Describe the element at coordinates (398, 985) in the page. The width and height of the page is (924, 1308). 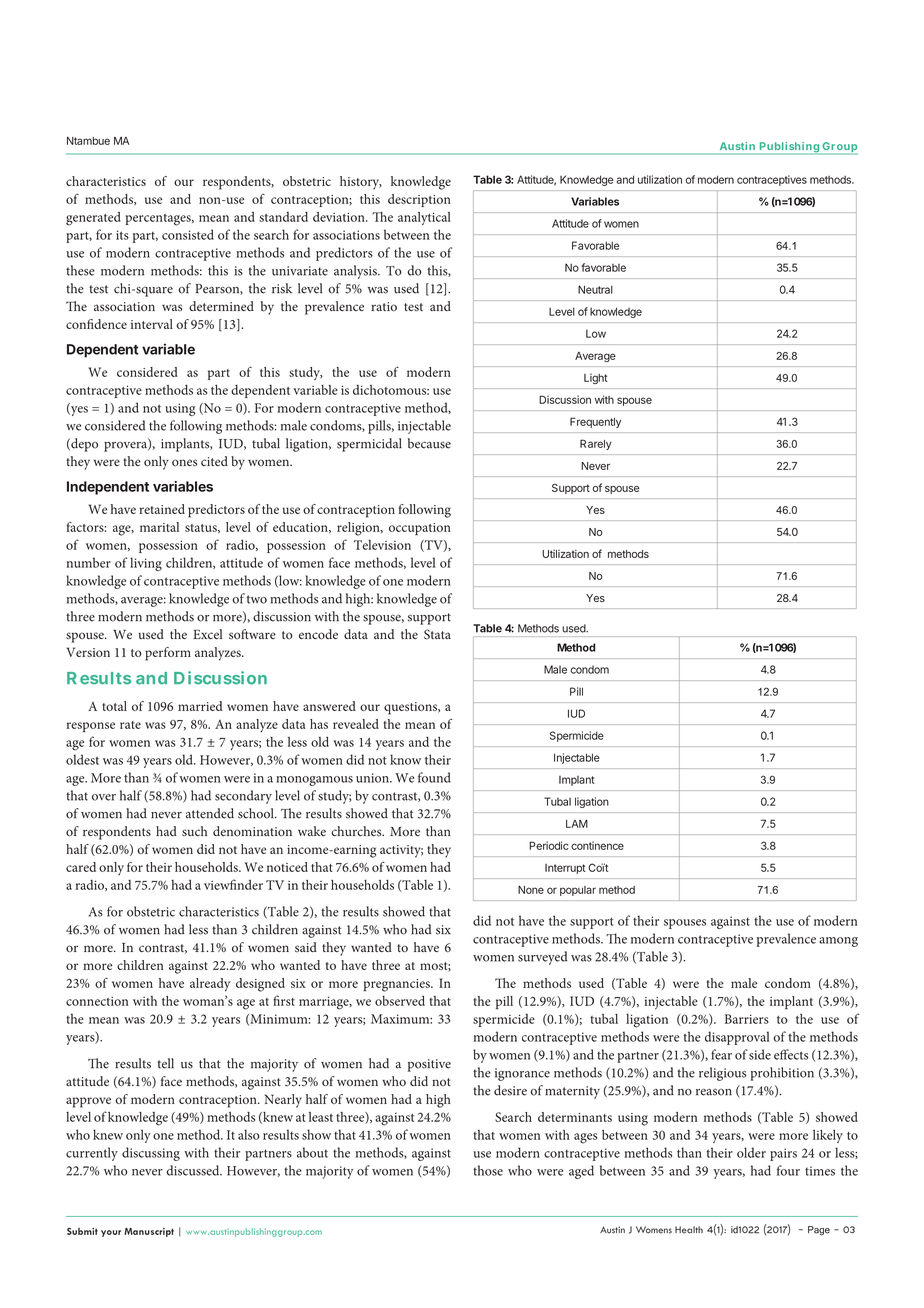
I see `pregnancies` at that location.
